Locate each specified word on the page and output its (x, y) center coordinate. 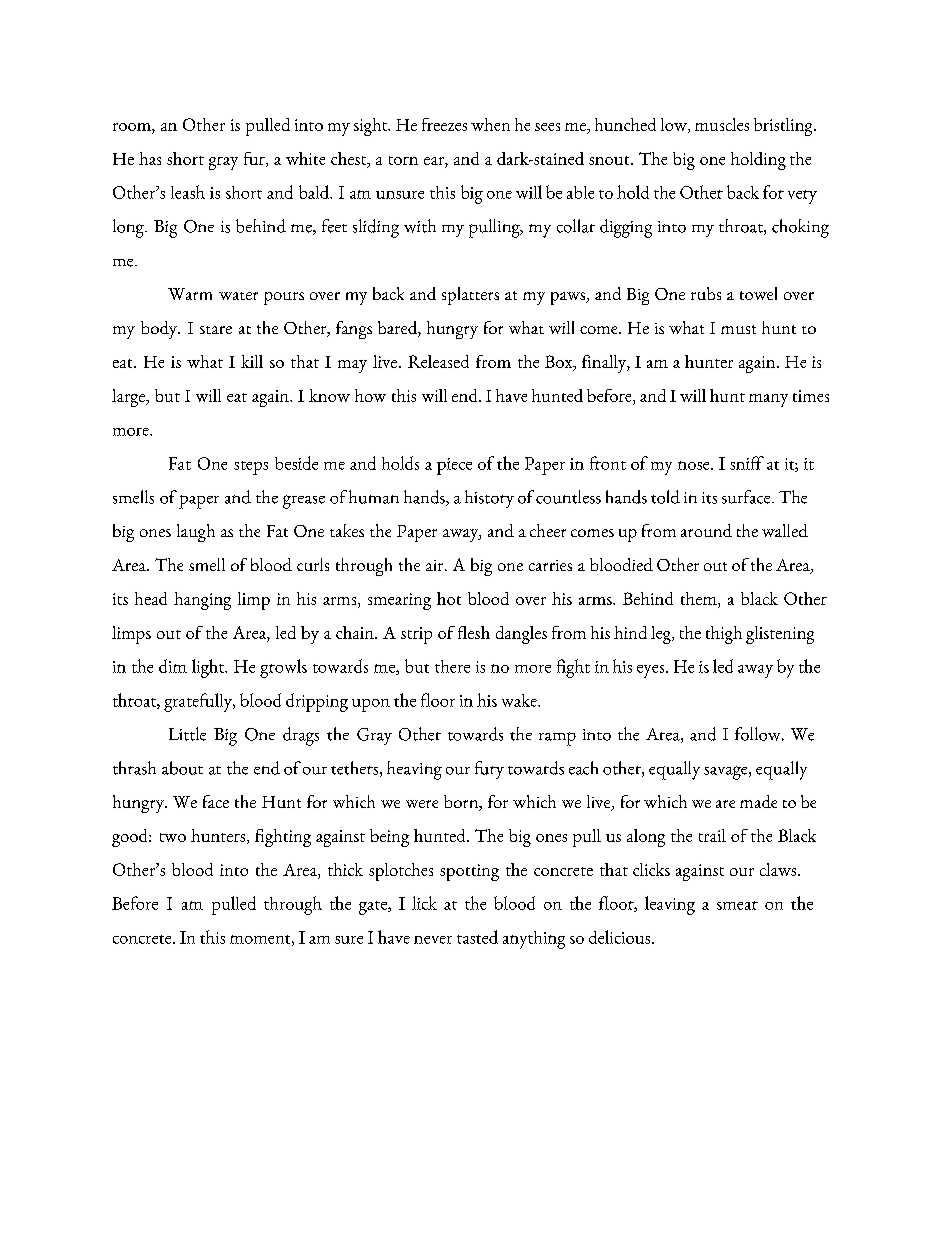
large (129, 398)
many (768, 400)
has (150, 158)
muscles (722, 124)
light (209, 668)
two (173, 837)
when (490, 124)
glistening (780, 635)
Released (438, 361)
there (452, 666)
